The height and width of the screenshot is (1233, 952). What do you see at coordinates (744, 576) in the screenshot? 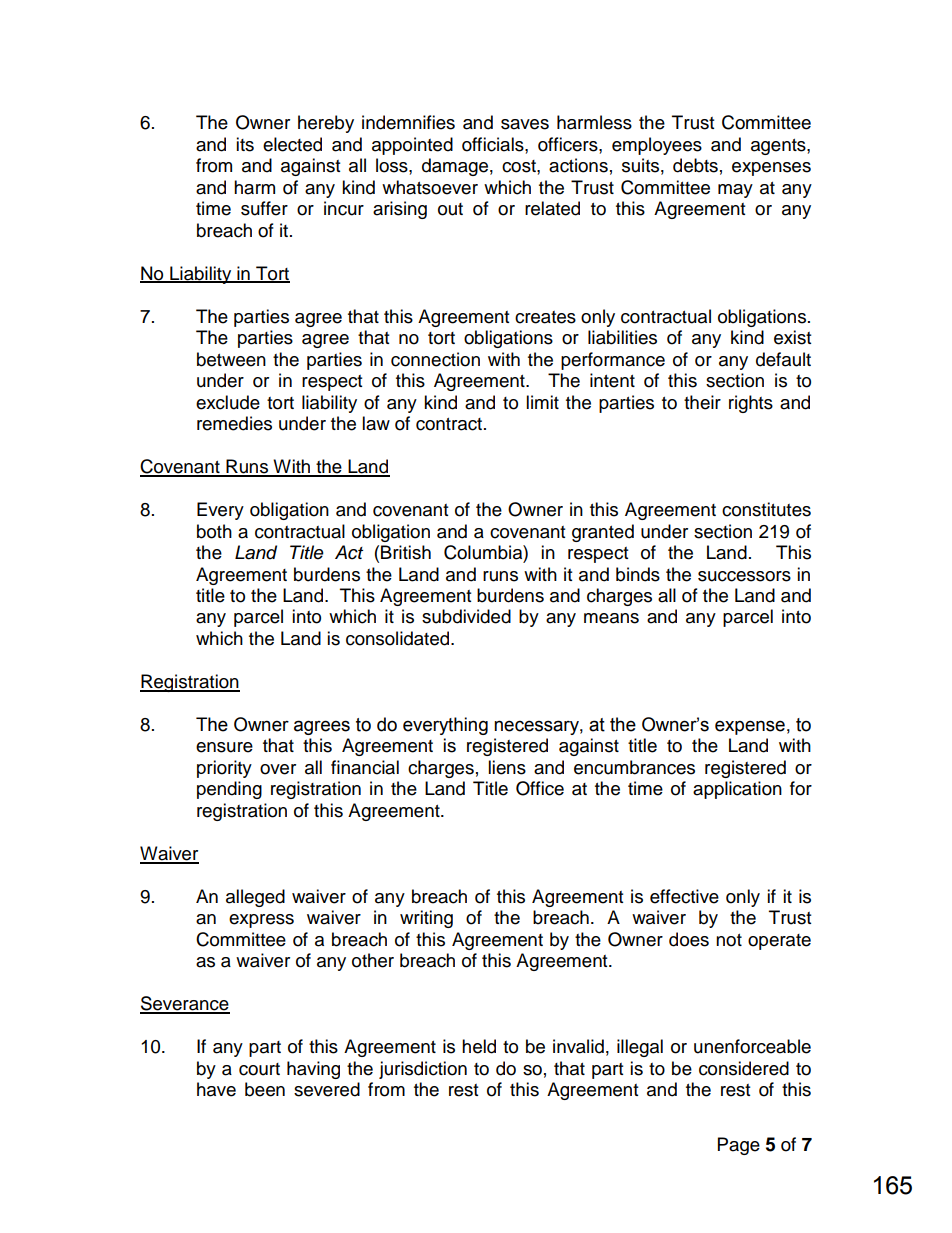
I see `successors` at bounding box center [744, 576].
